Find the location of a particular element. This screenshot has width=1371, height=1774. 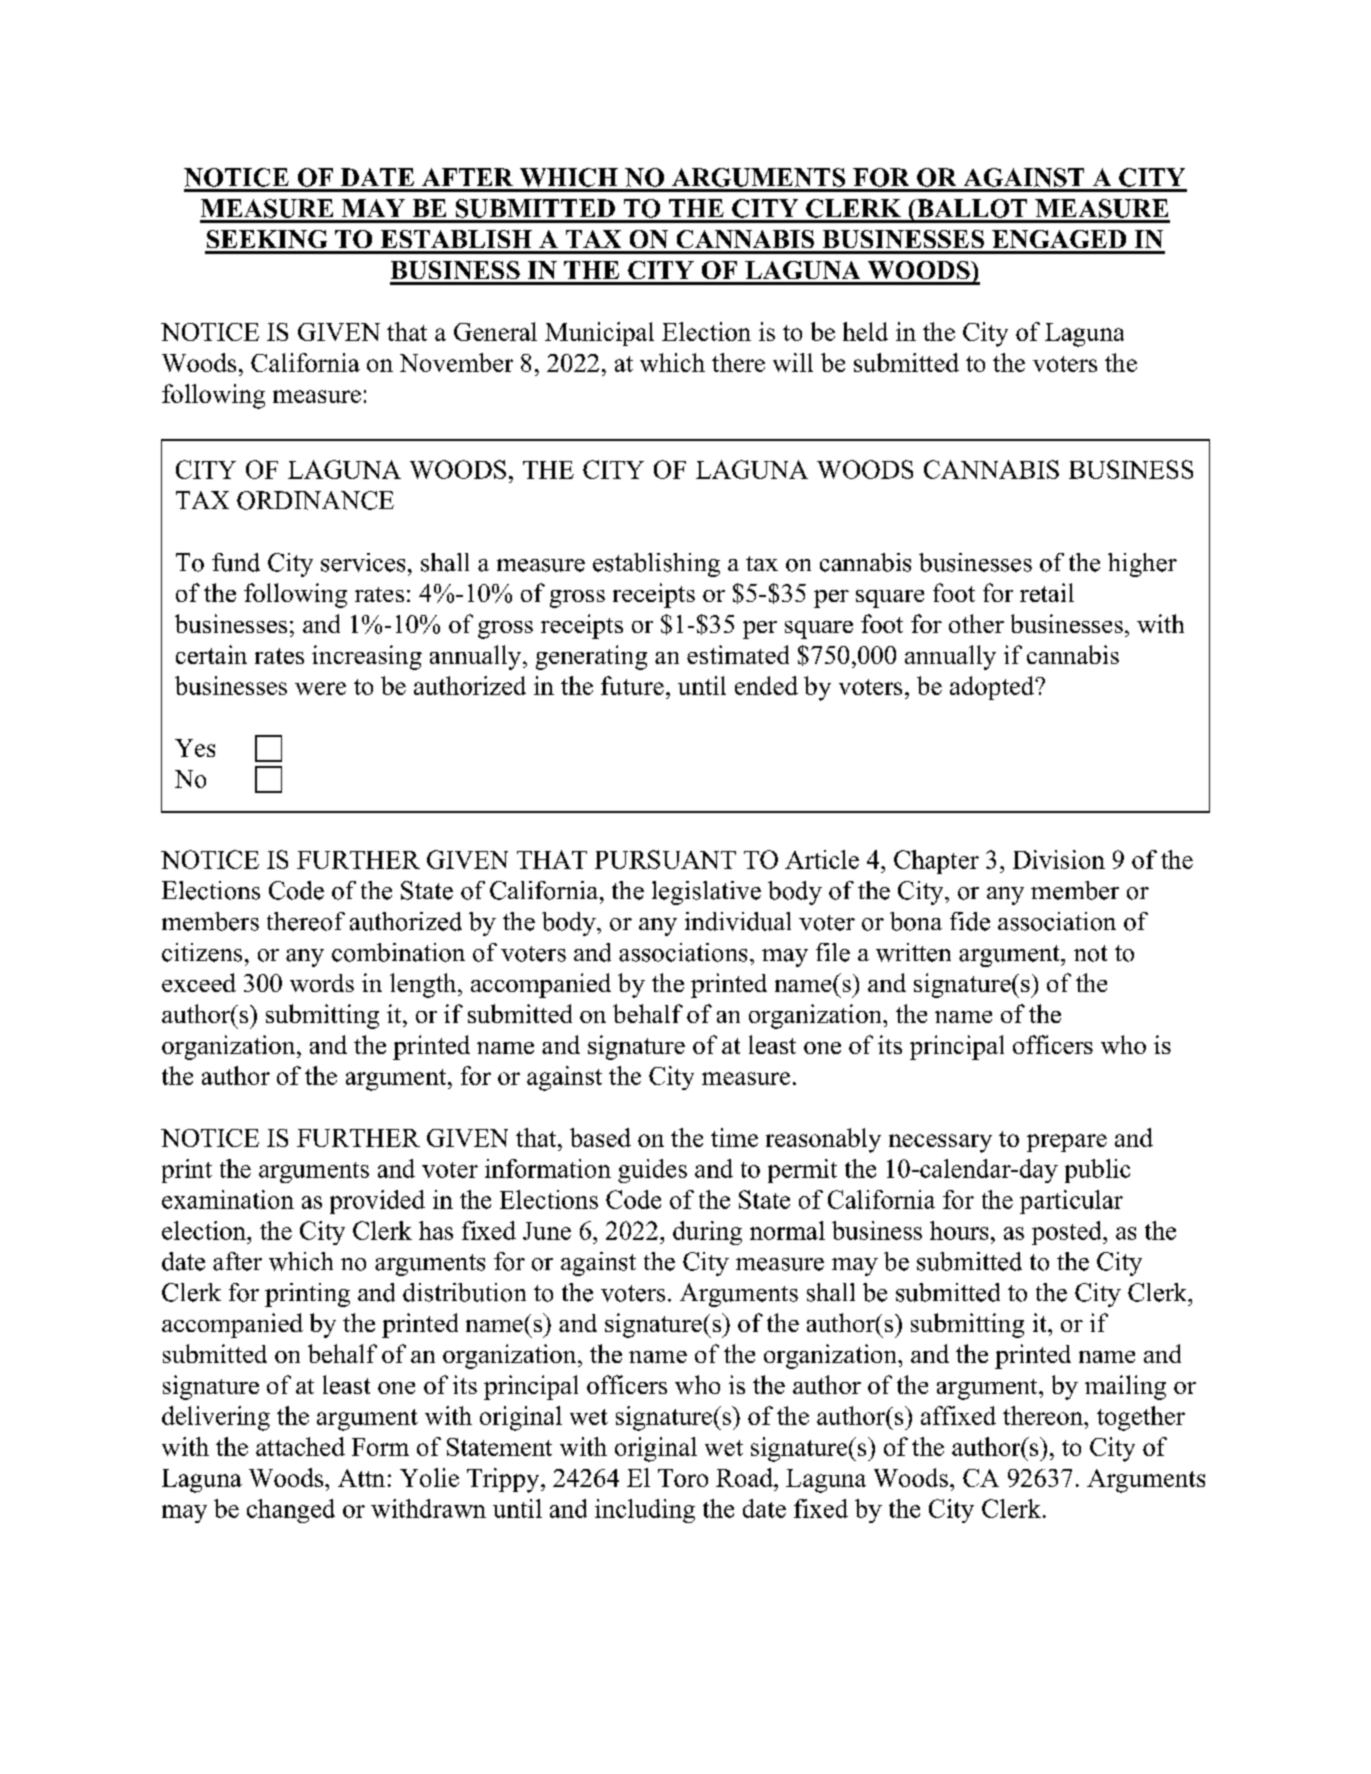

fide is located at coordinates (970, 921).
